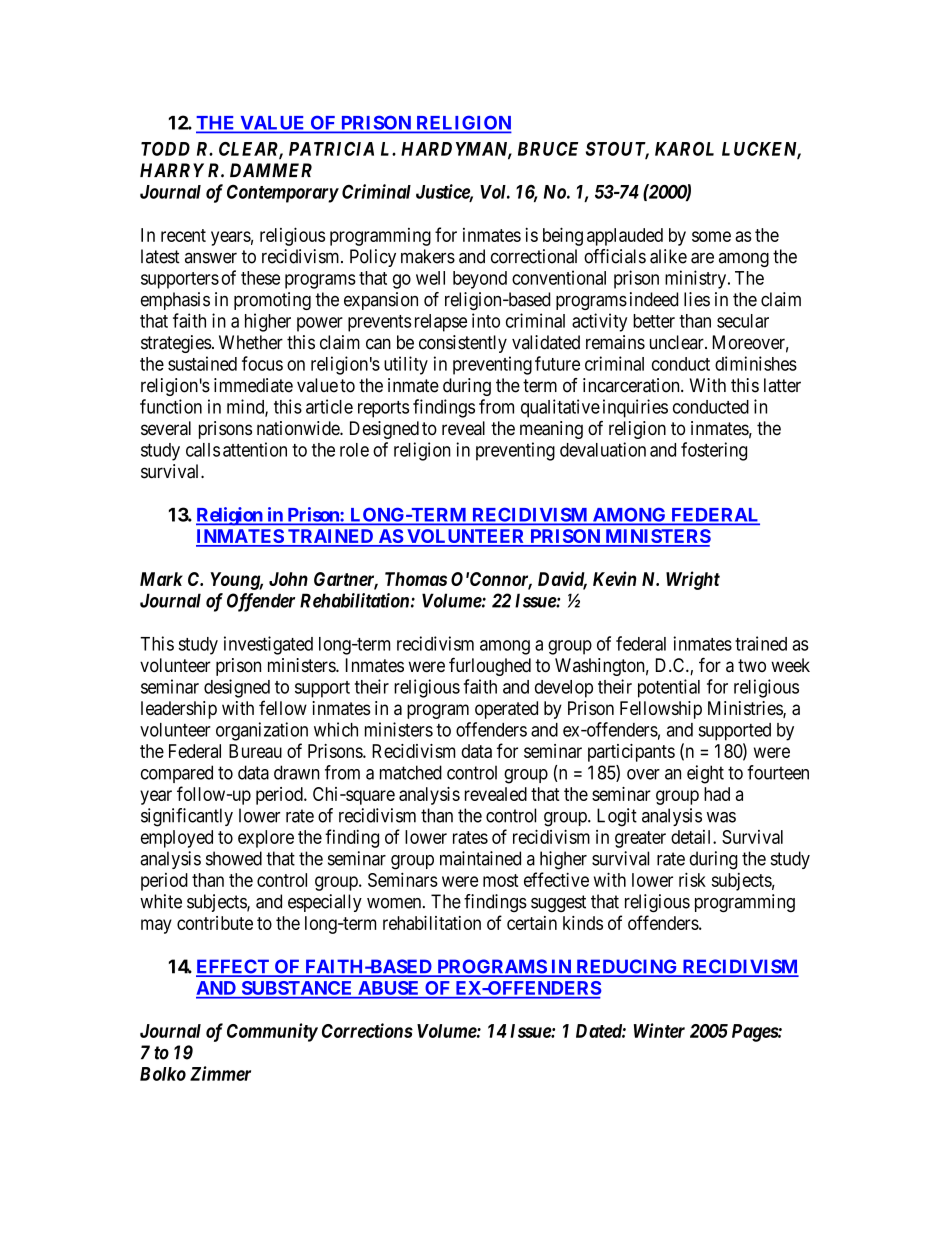 The image size is (952, 1233). What do you see at coordinates (548, 149) in the screenshot?
I see `BRUCE` at bounding box center [548, 149].
